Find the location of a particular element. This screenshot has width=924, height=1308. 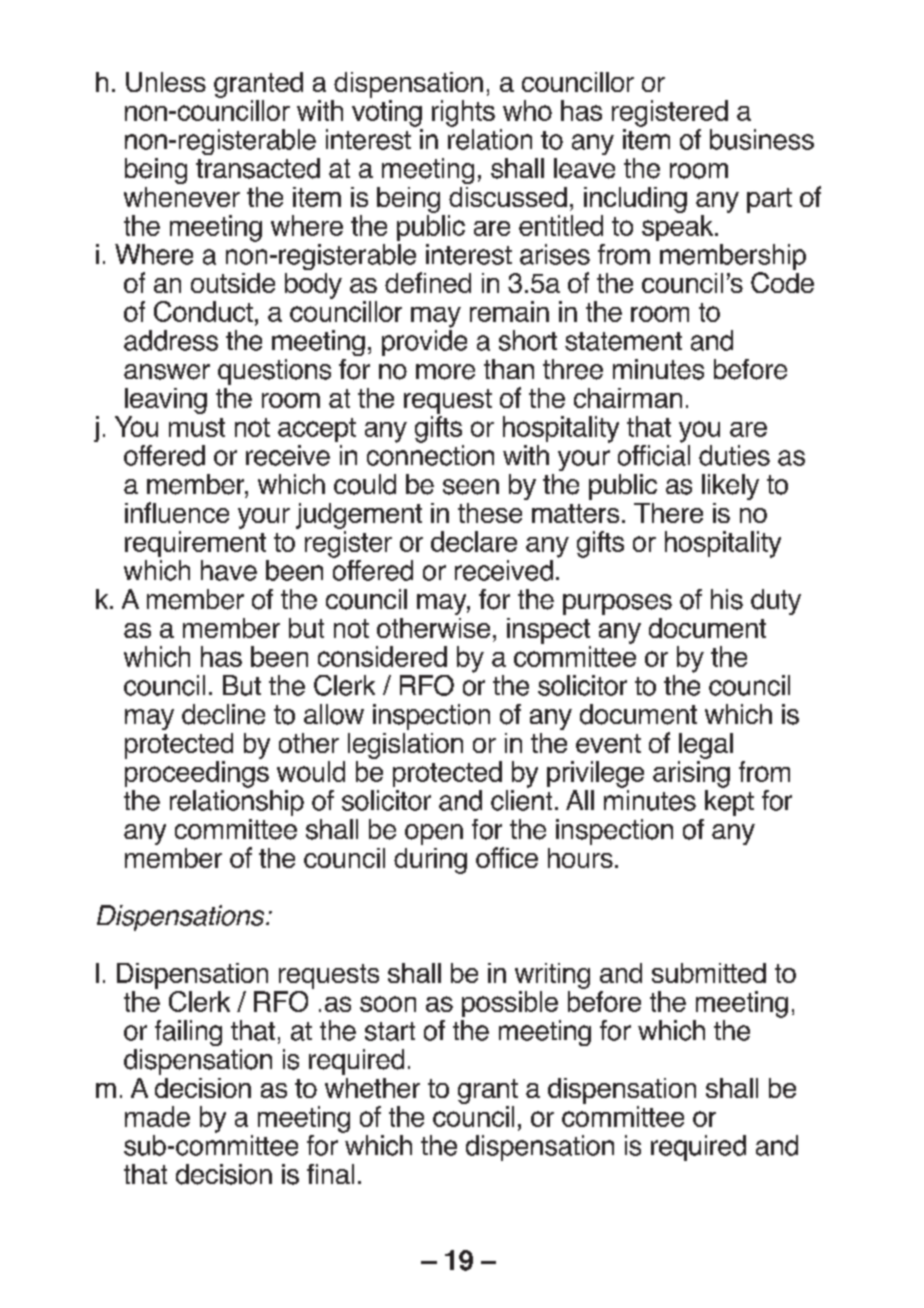

rights is located at coordinates (463, 113).
